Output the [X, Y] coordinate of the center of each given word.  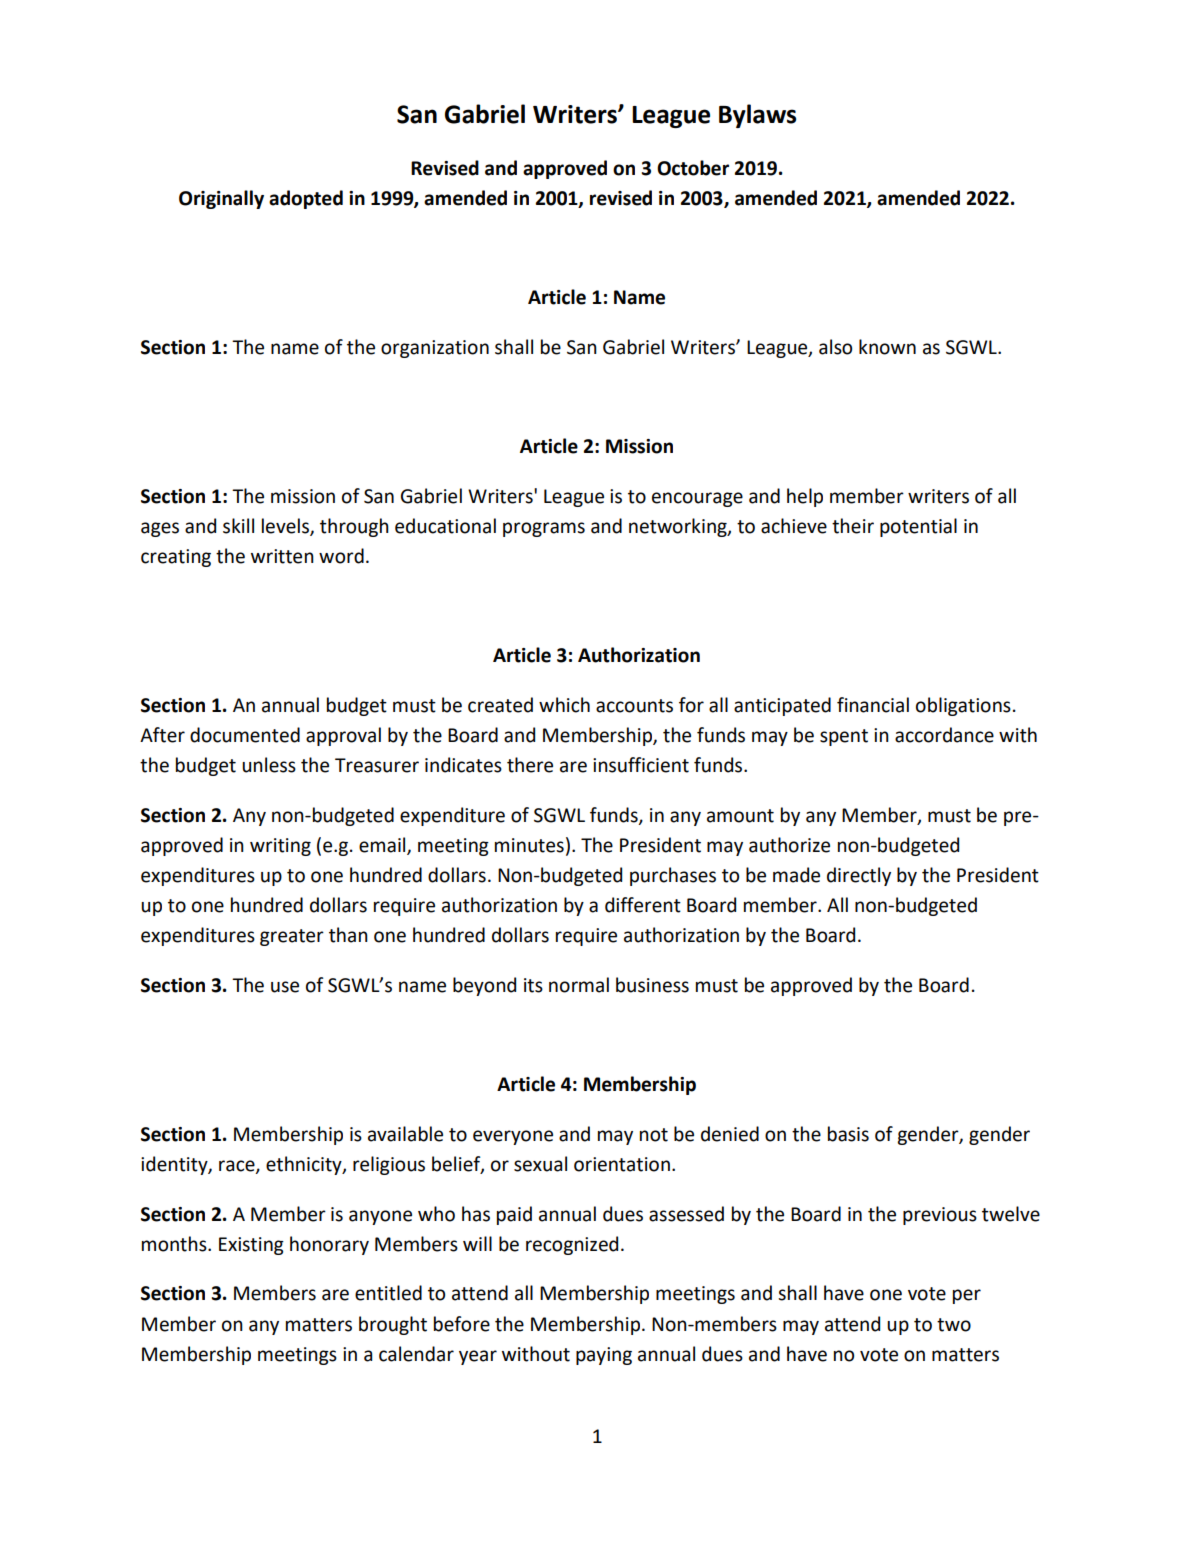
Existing [251, 1246]
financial [873, 705]
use [285, 987]
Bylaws [757, 116]
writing [280, 847]
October [693, 168]
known [887, 347]
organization [435, 349]
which [564, 705]
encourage [697, 499]
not [654, 1135]
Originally [221, 199]
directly [859, 876]
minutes [529, 845]
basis [848, 1134]
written [282, 556]
